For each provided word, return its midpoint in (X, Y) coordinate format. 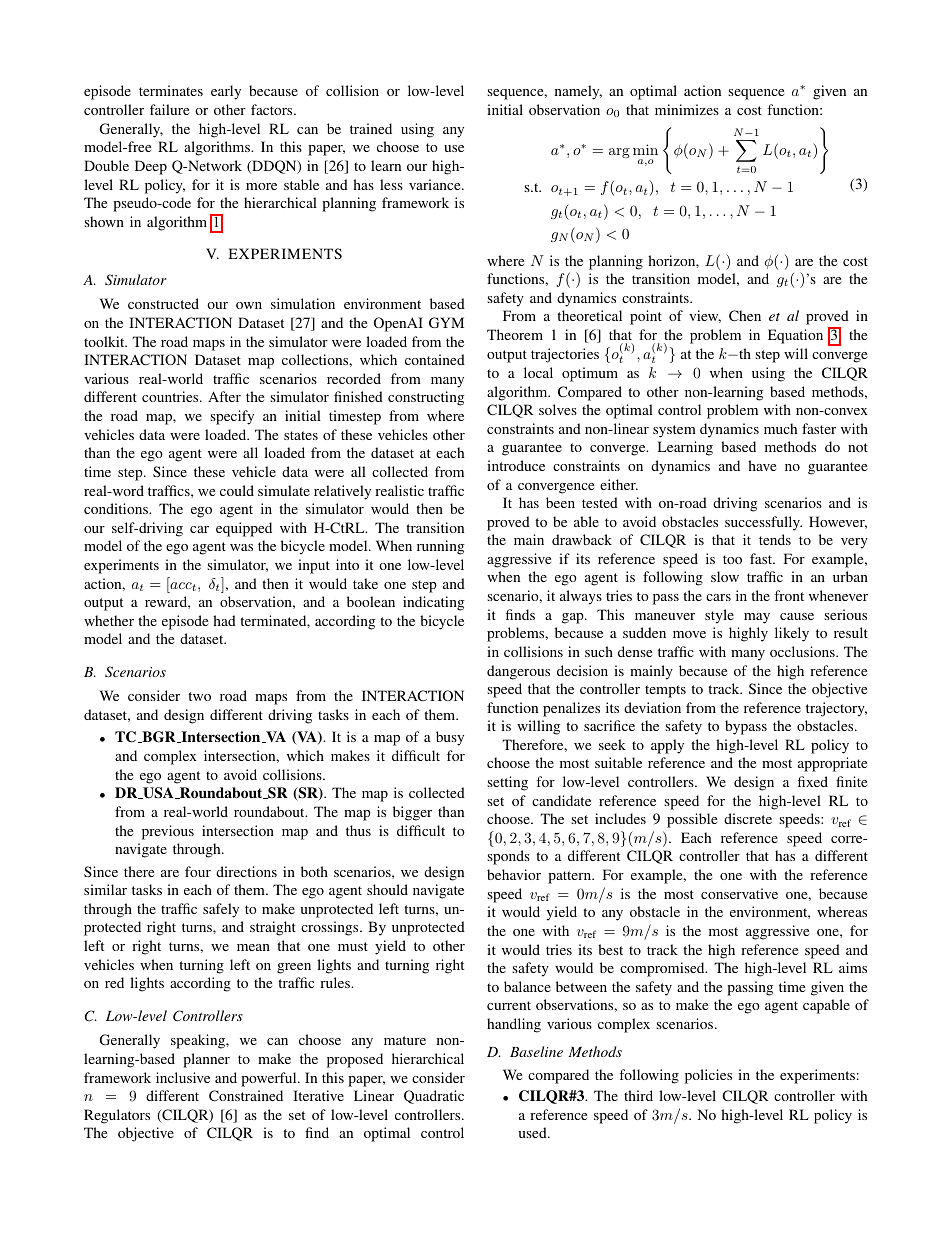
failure (169, 109)
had (224, 620)
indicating (433, 603)
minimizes (687, 109)
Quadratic (434, 1097)
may (757, 618)
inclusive (183, 1077)
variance (436, 184)
